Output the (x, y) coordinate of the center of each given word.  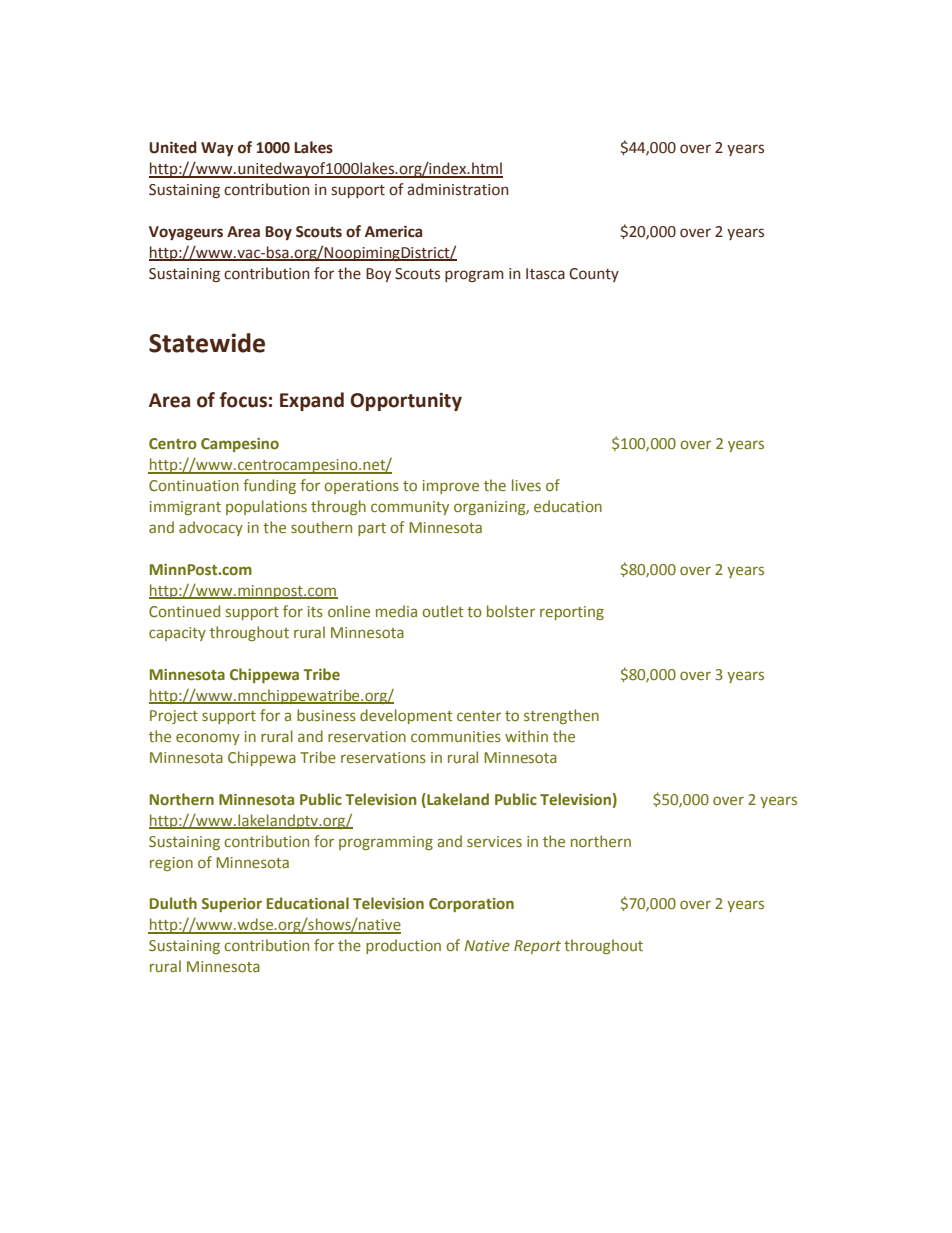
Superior (232, 905)
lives (526, 485)
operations (361, 487)
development (406, 716)
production (403, 946)
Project (174, 717)
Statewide (207, 343)
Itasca (545, 274)
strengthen (561, 716)
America (393, 231)
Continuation (194, 485)
